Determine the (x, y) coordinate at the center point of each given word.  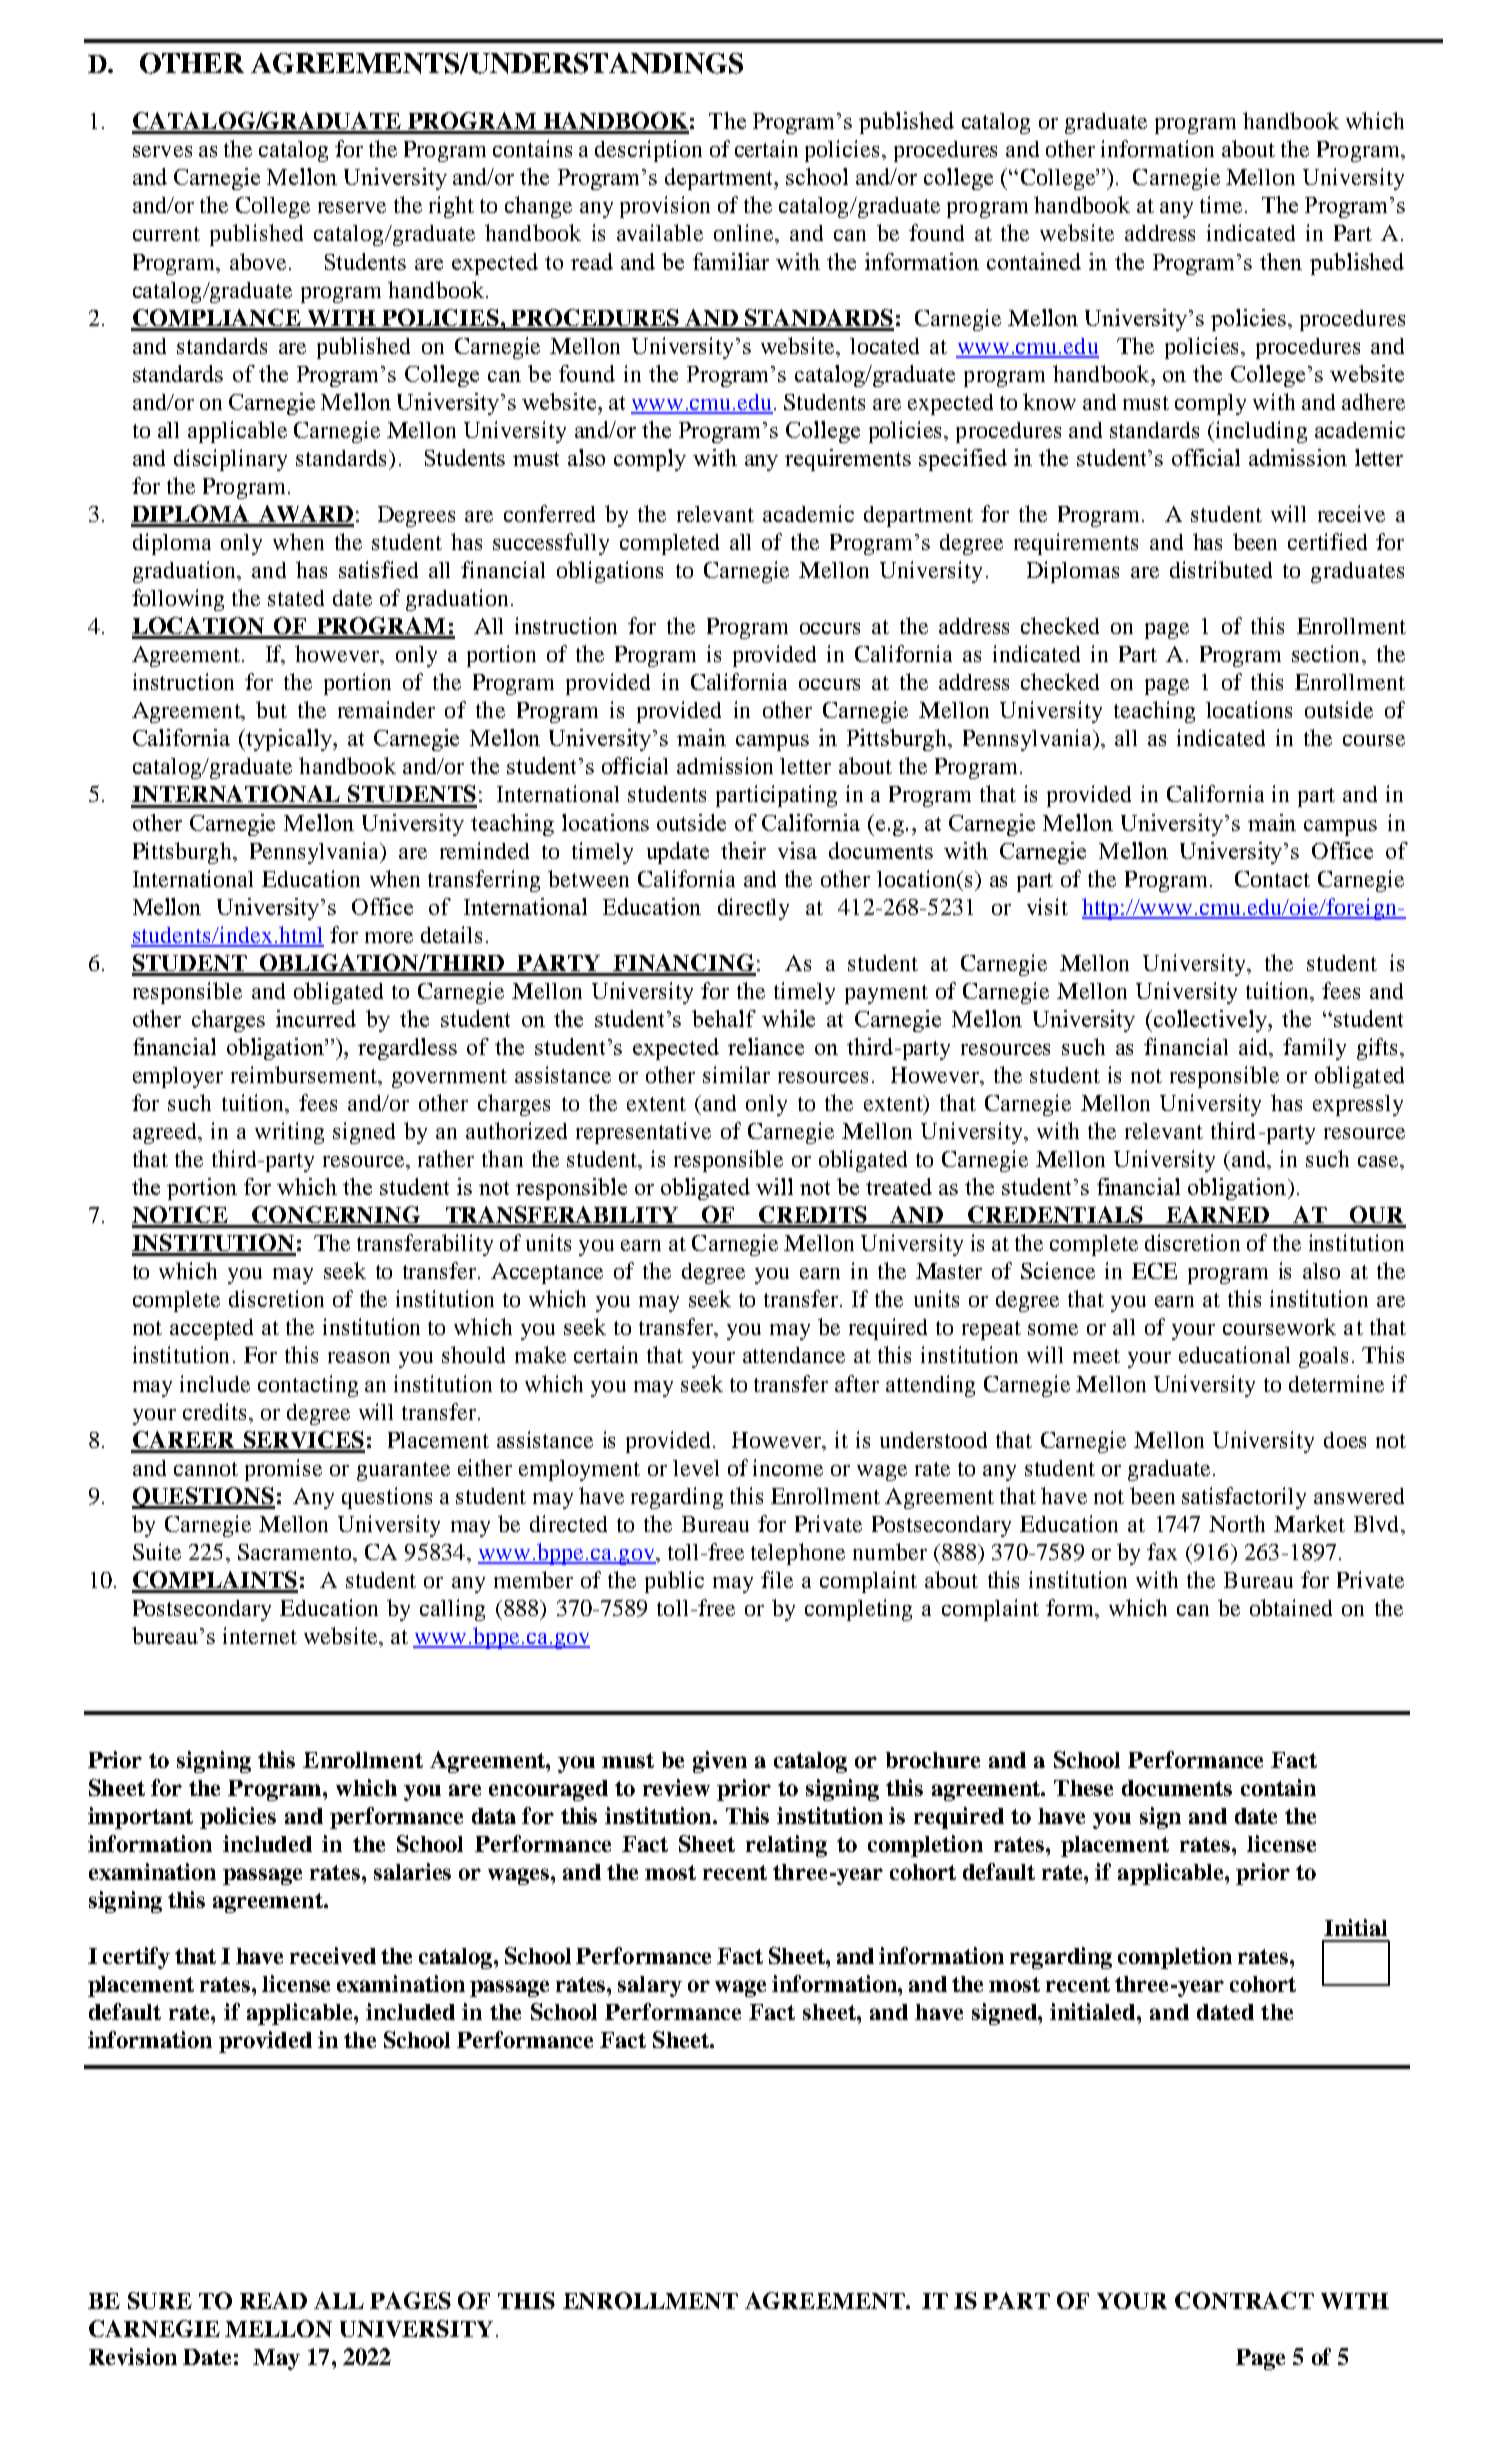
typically (290, 740)
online (743, 232)
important (140, 1818)
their (743, 850)
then (1281, 261)
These (1083, 1788)
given (720, 1762)
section (1325, 653)
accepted (211, 1329)
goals (1323, 1357)
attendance (794, 1355)
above (258, 261)
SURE (160, 2300)
